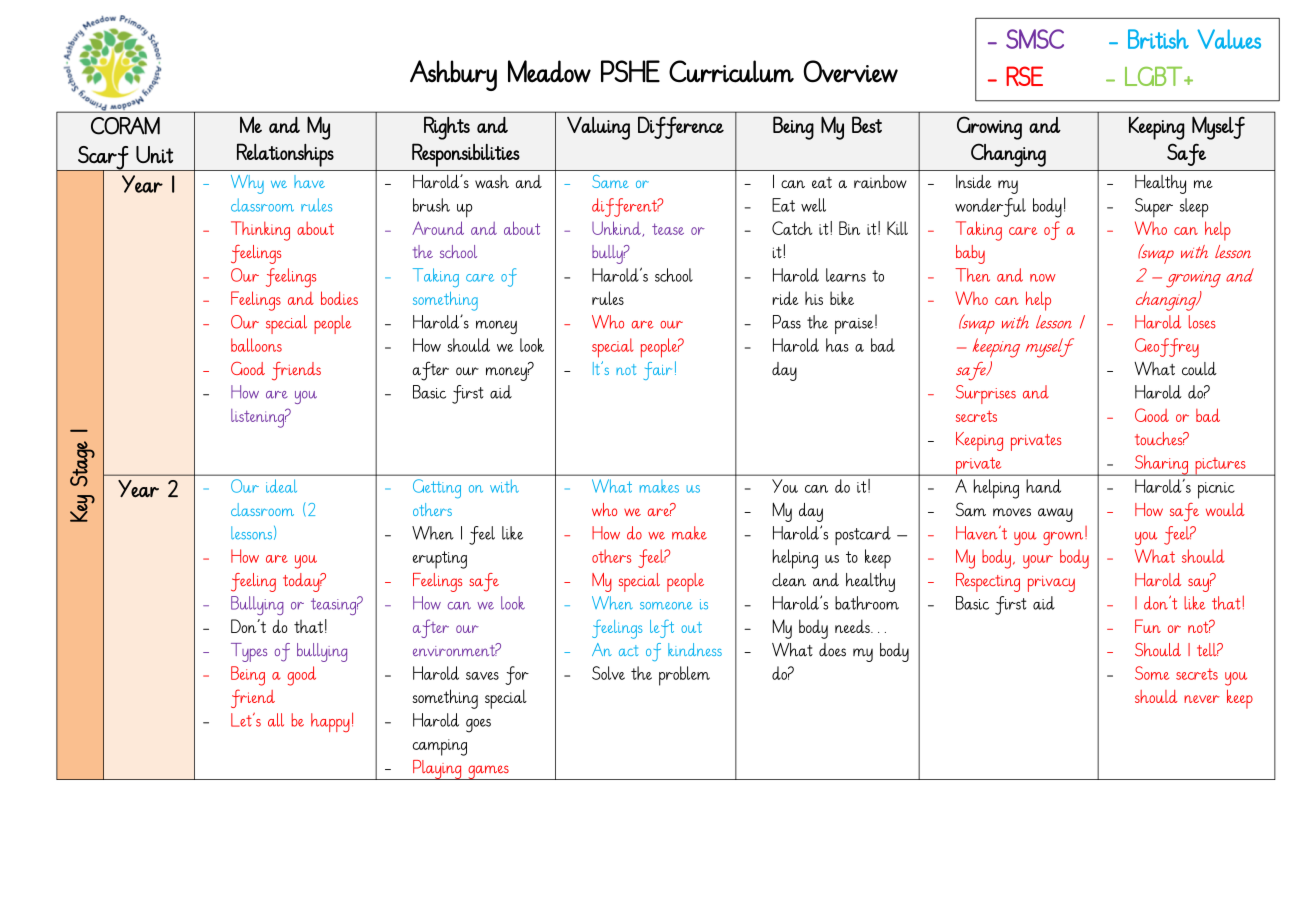 This screenshot has height=924, width=1308. What do you see at coordinates (125, 126) in the screenshot?
I see `CORAM` at bounding box center [125, 126].
